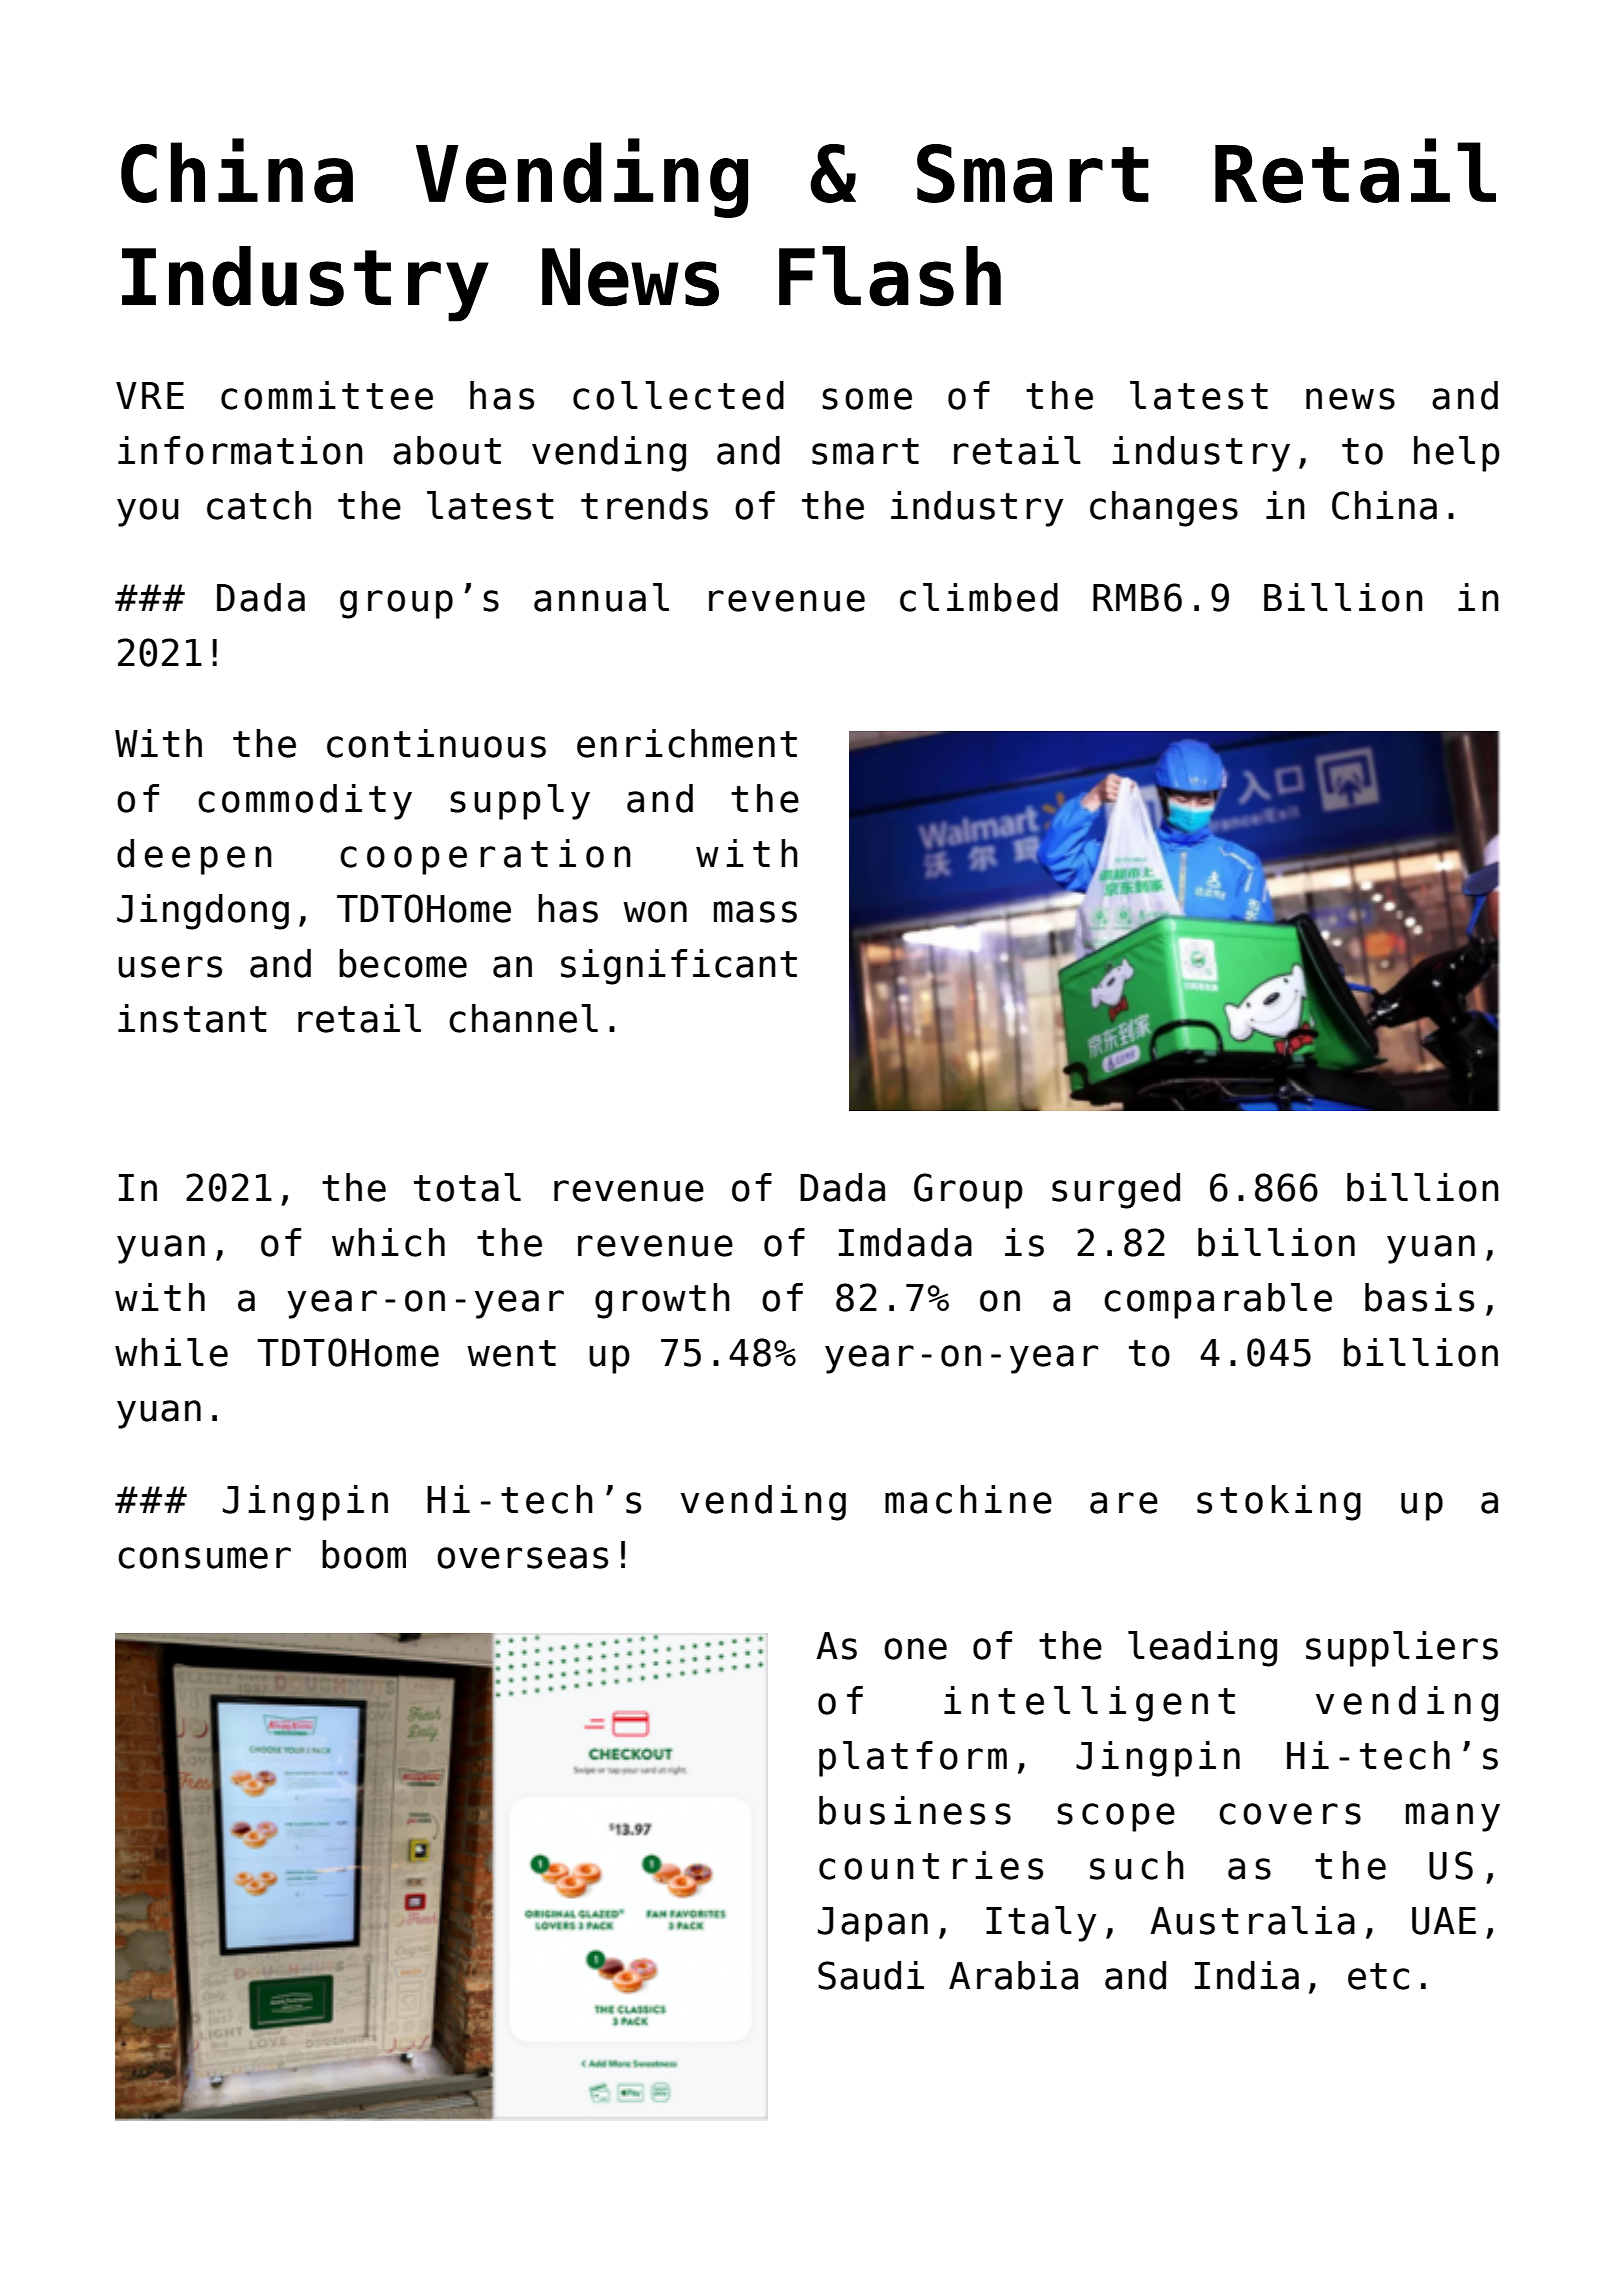 Image resolution: width=1617 pixels, height=2286 pixels. What do you see at coordinates (467, 1187) in the image?
I see `total` at bounding box center [467, 1187].
